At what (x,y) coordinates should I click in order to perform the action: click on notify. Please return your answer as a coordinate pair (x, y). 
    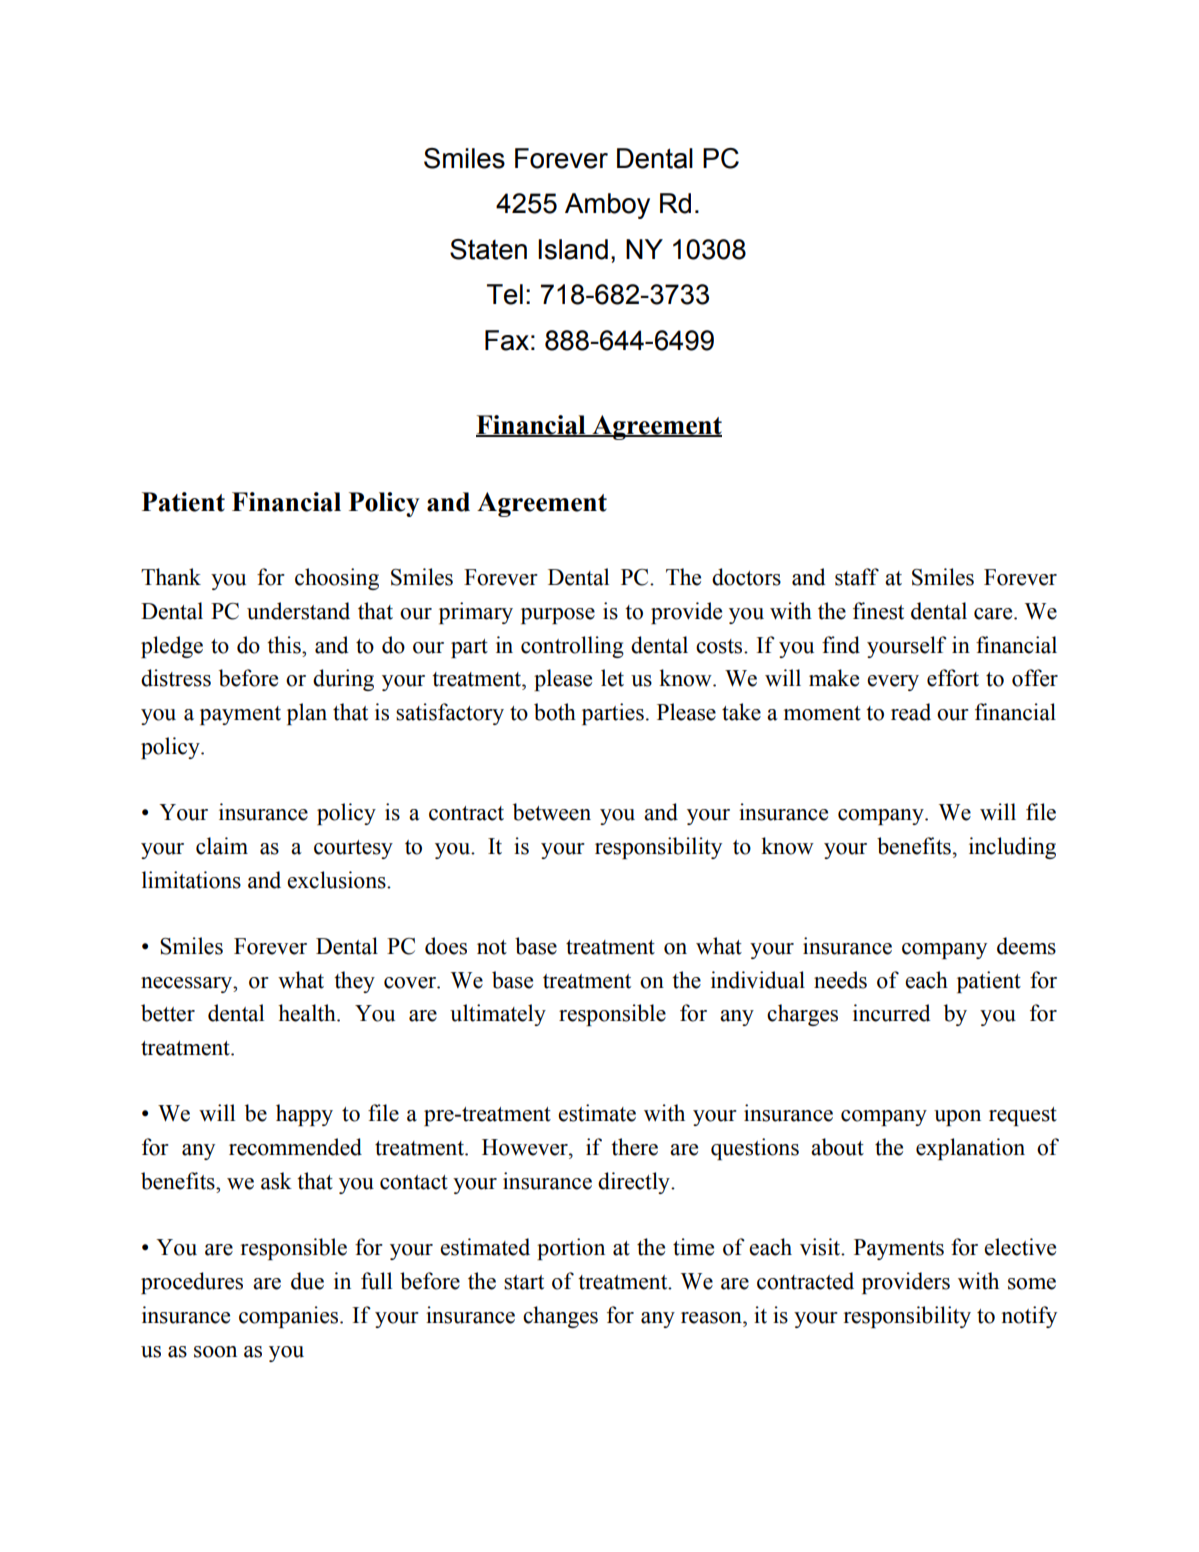
    Looking at the image, I should click on (1029, 1317).
